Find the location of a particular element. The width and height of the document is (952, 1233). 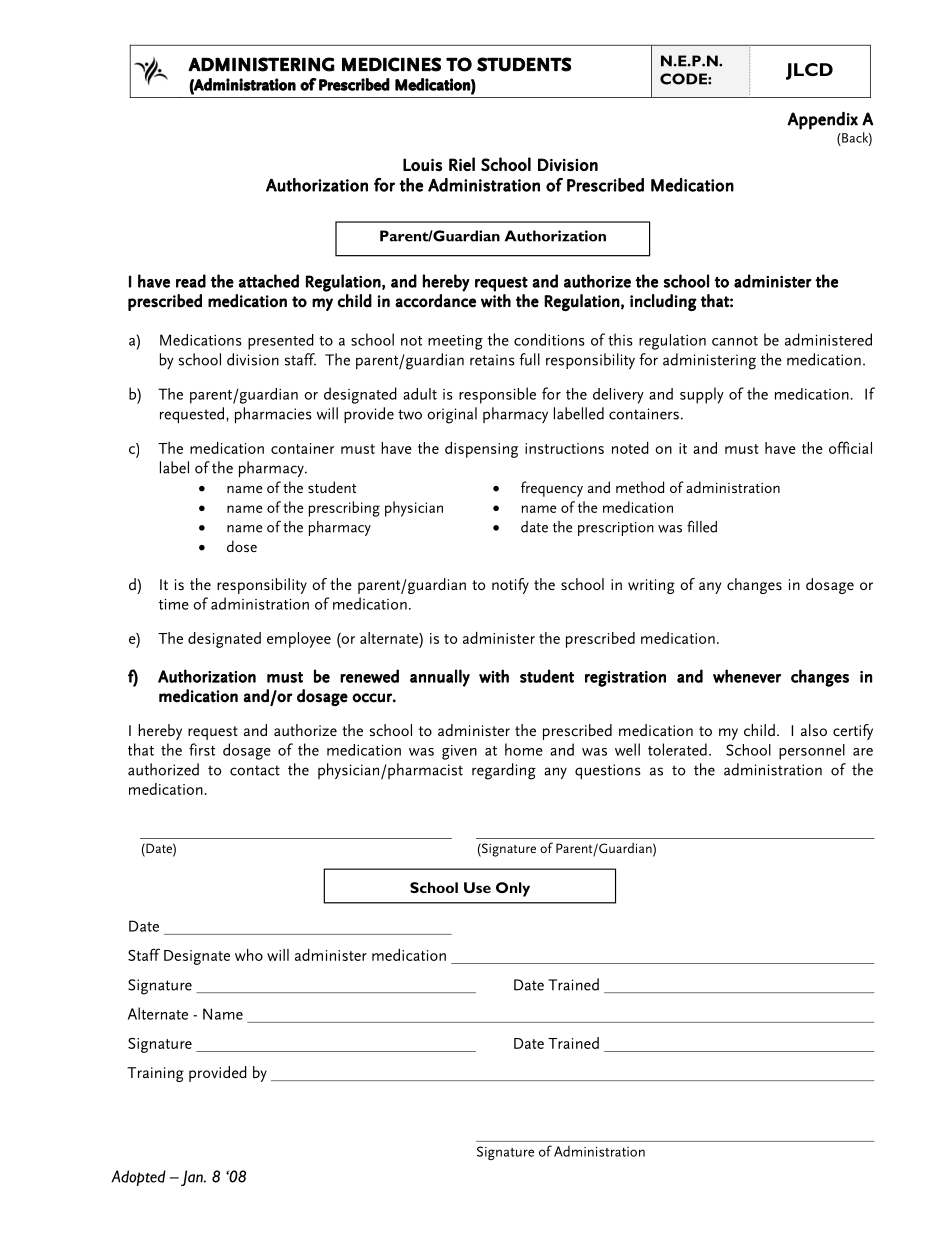

home is located at coordinates (524, 749).
